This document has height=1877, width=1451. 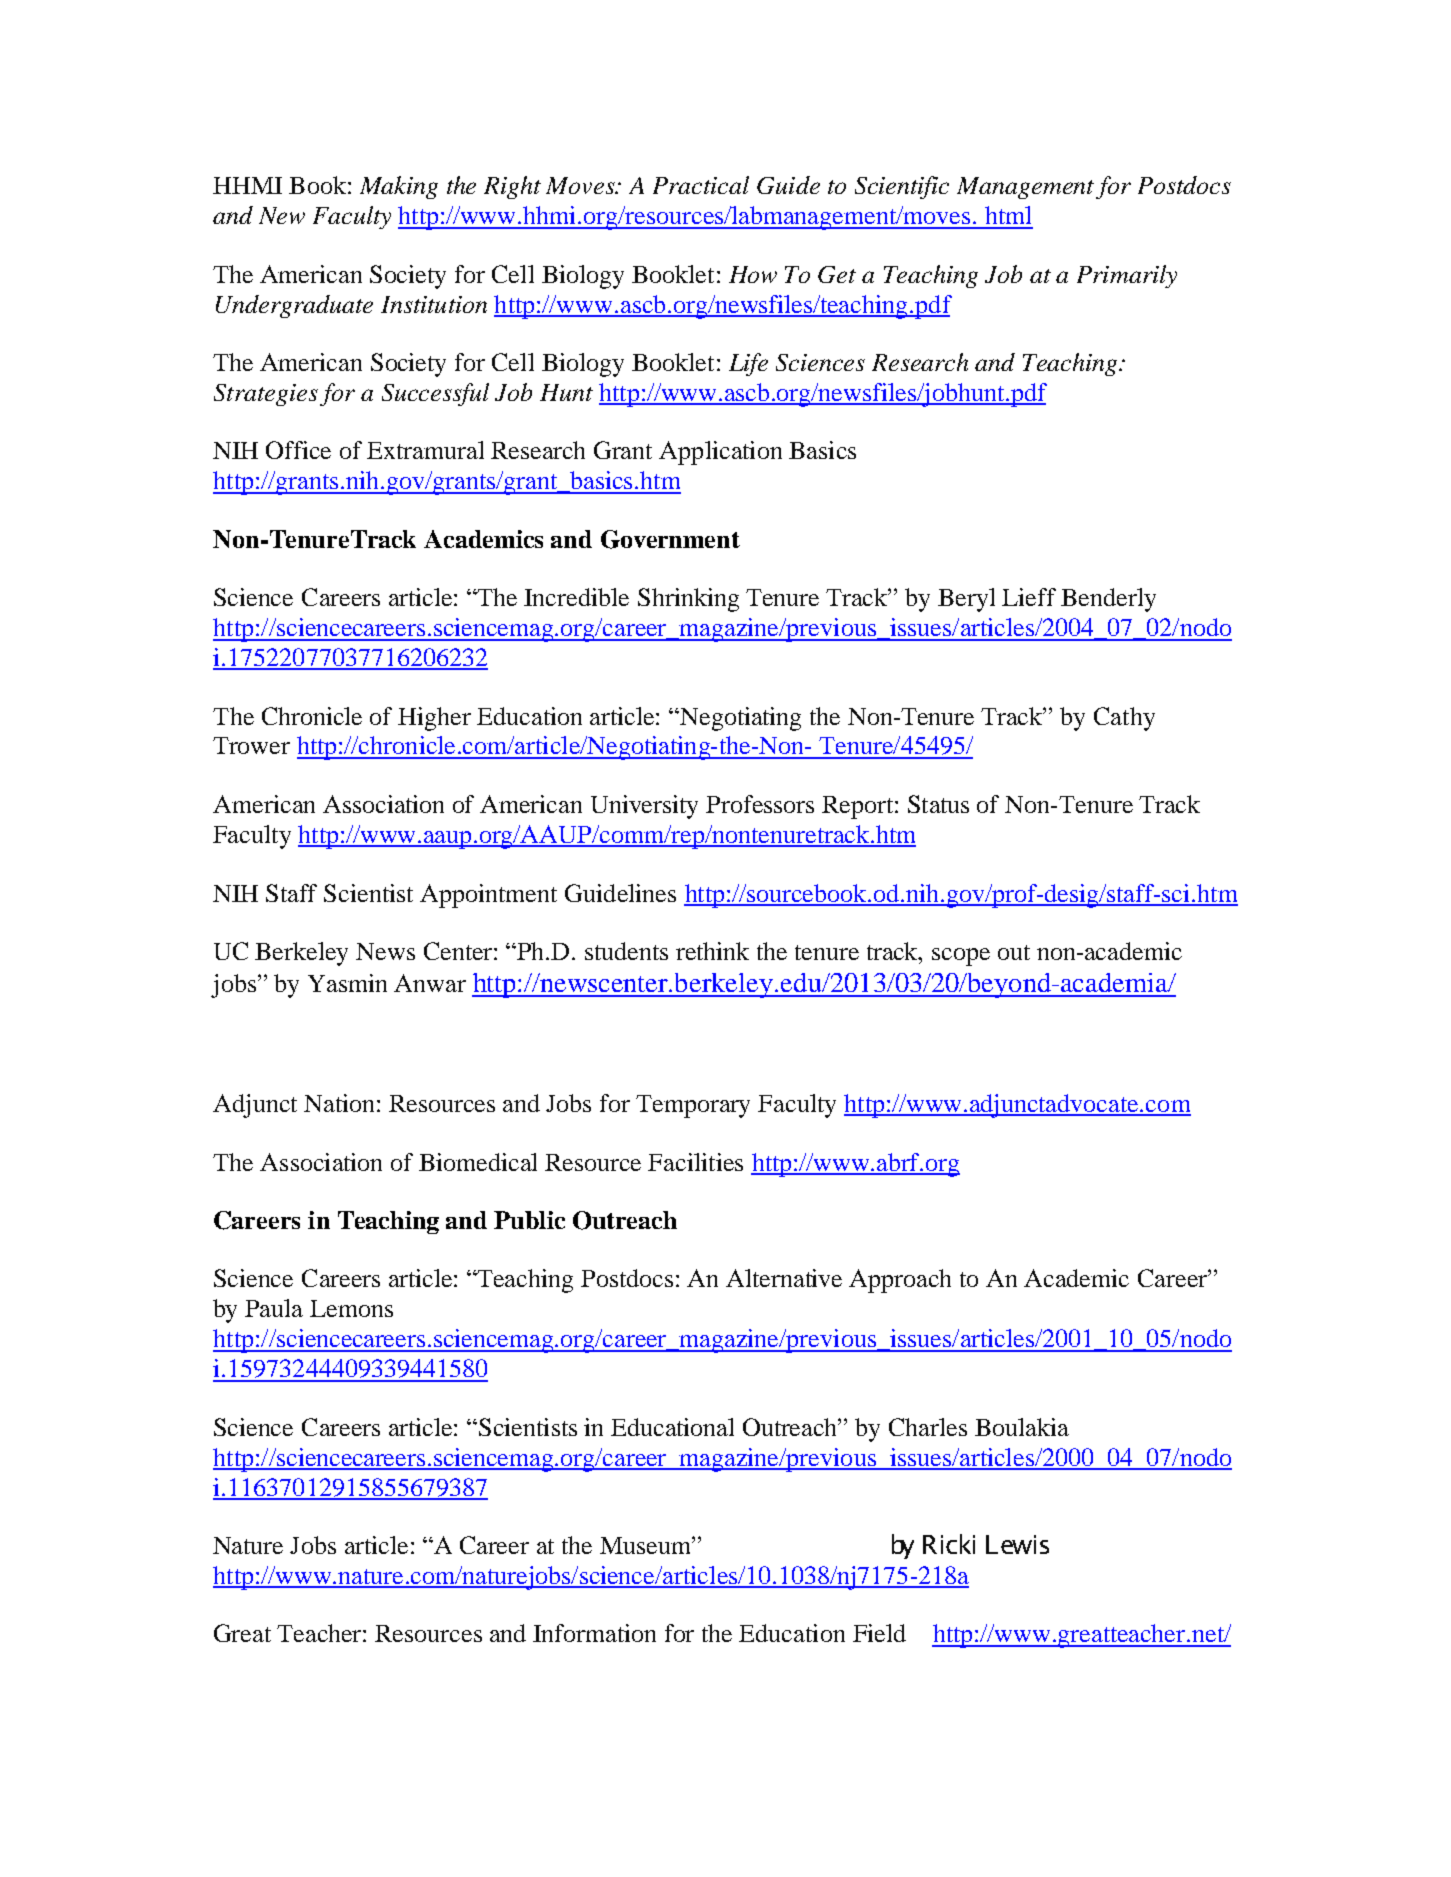 What do you see at coordinates (1127, 276) in the document?
I see `Primarily` at bounding box center [1127, 276].
